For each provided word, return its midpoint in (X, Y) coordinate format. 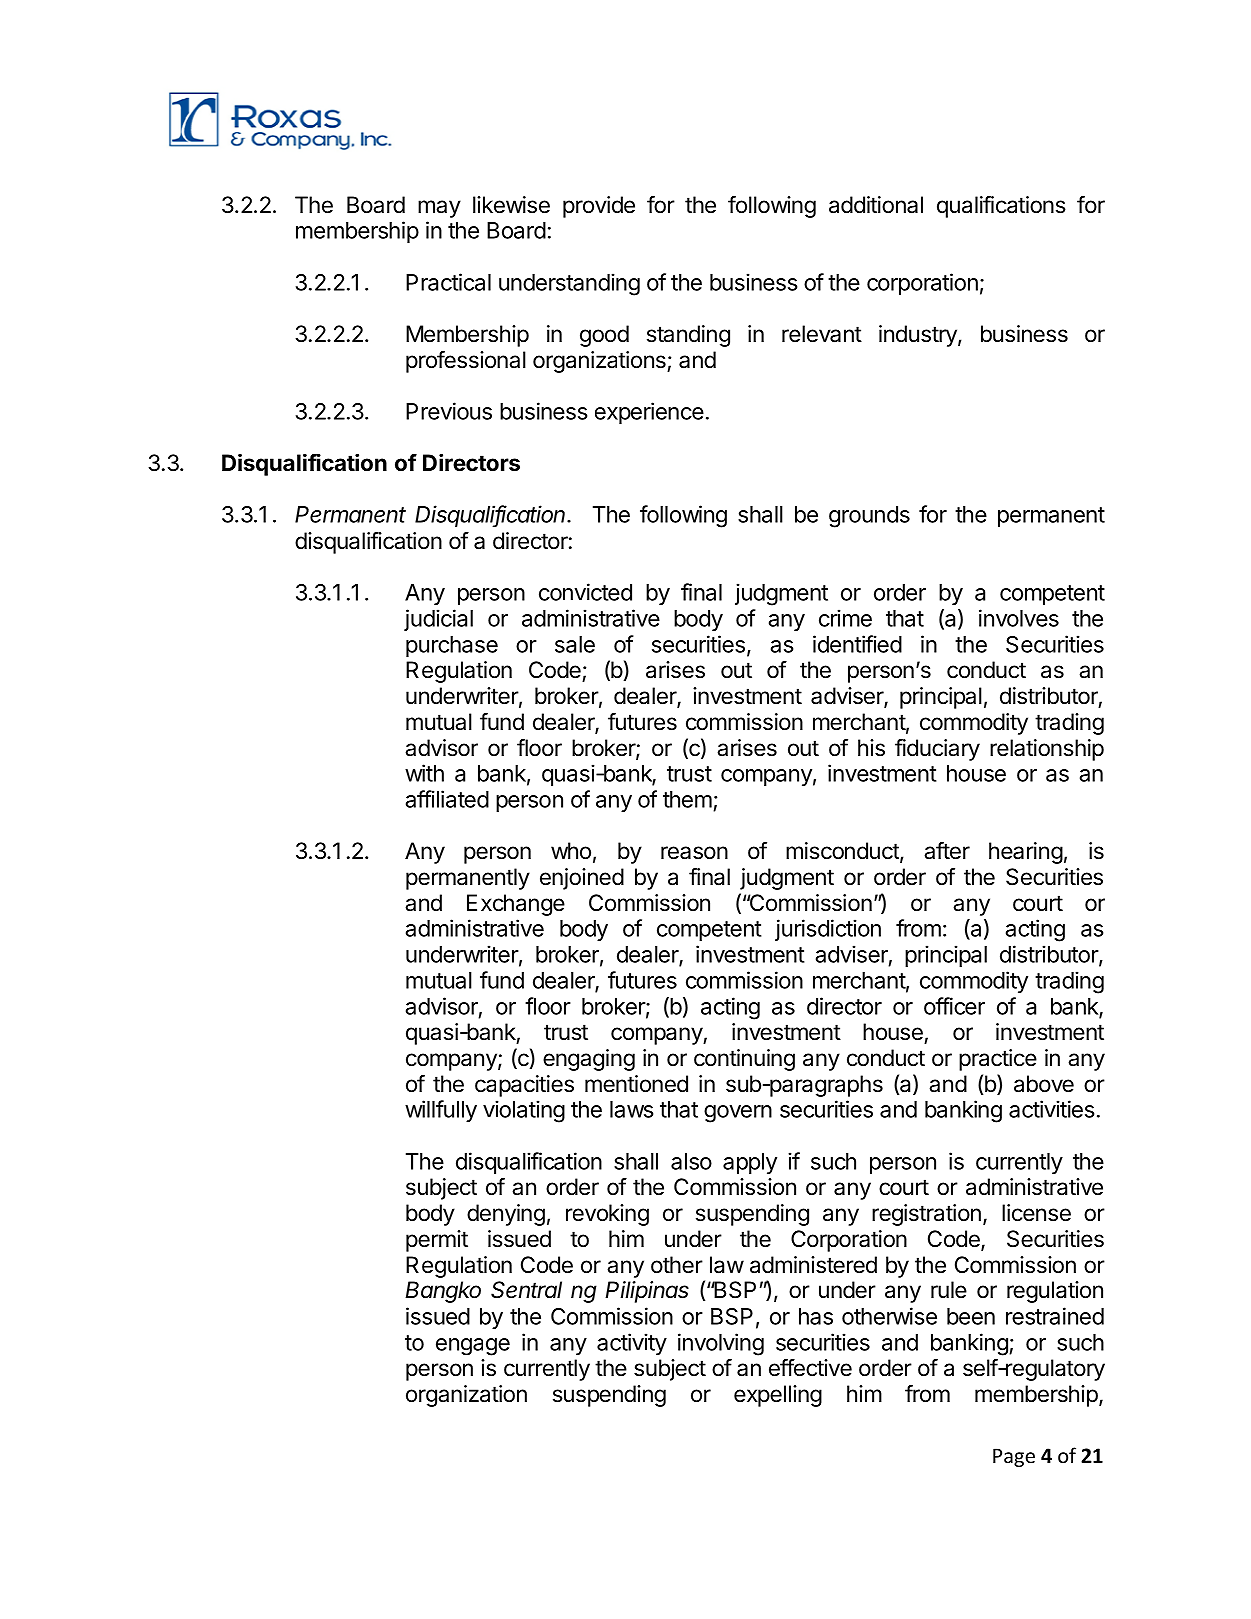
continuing (744, 1060)
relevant (822, 334)
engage (473, 1347)
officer (954, 1006)
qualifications (1001, 207)
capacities (524, 1086)
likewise (511, 205)
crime (845, 618)
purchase (452, 646)
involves (1019, 618)
